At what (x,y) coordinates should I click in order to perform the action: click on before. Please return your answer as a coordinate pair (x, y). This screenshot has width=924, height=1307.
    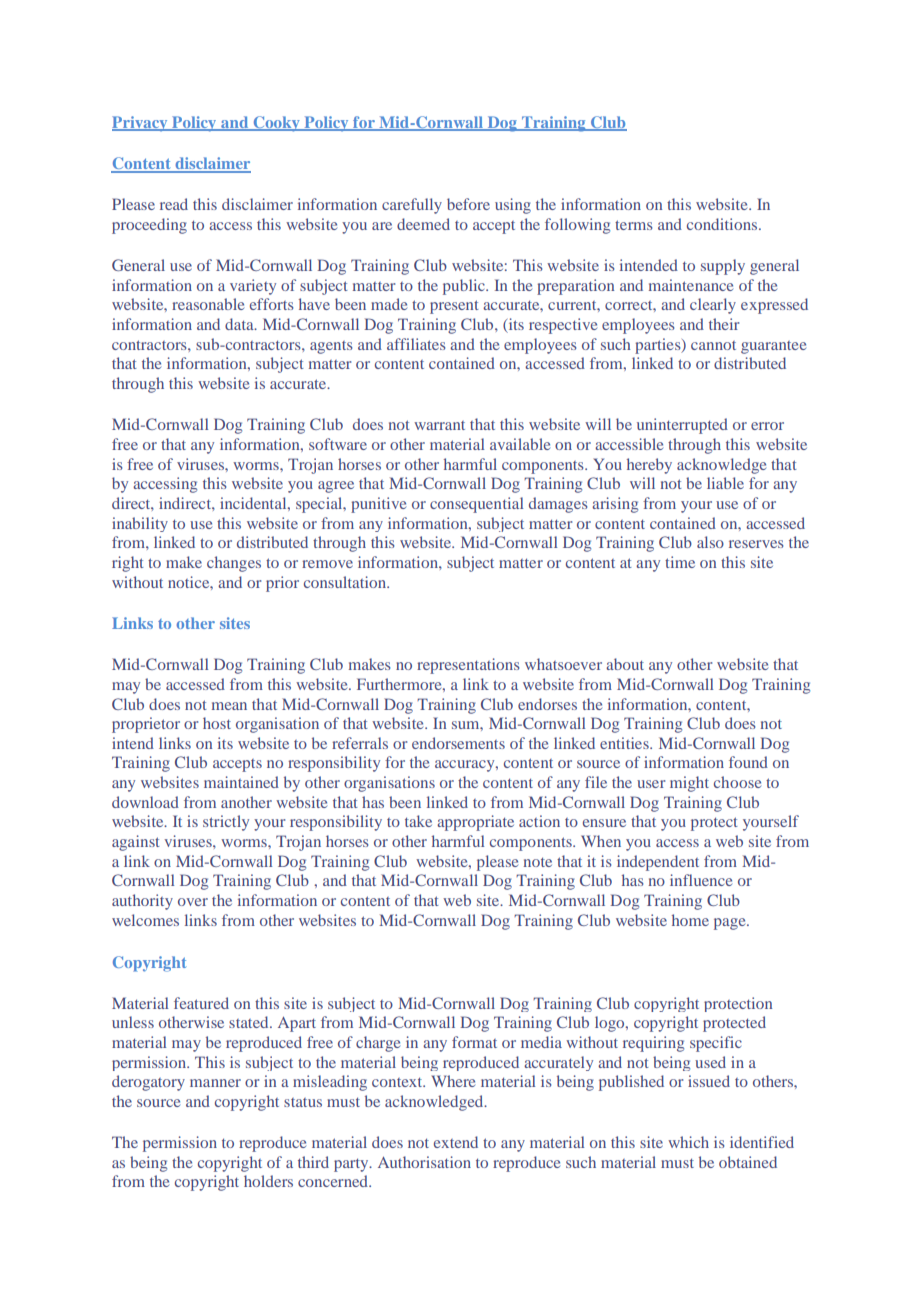
    Looking at the image, I should click on (468, 204).
